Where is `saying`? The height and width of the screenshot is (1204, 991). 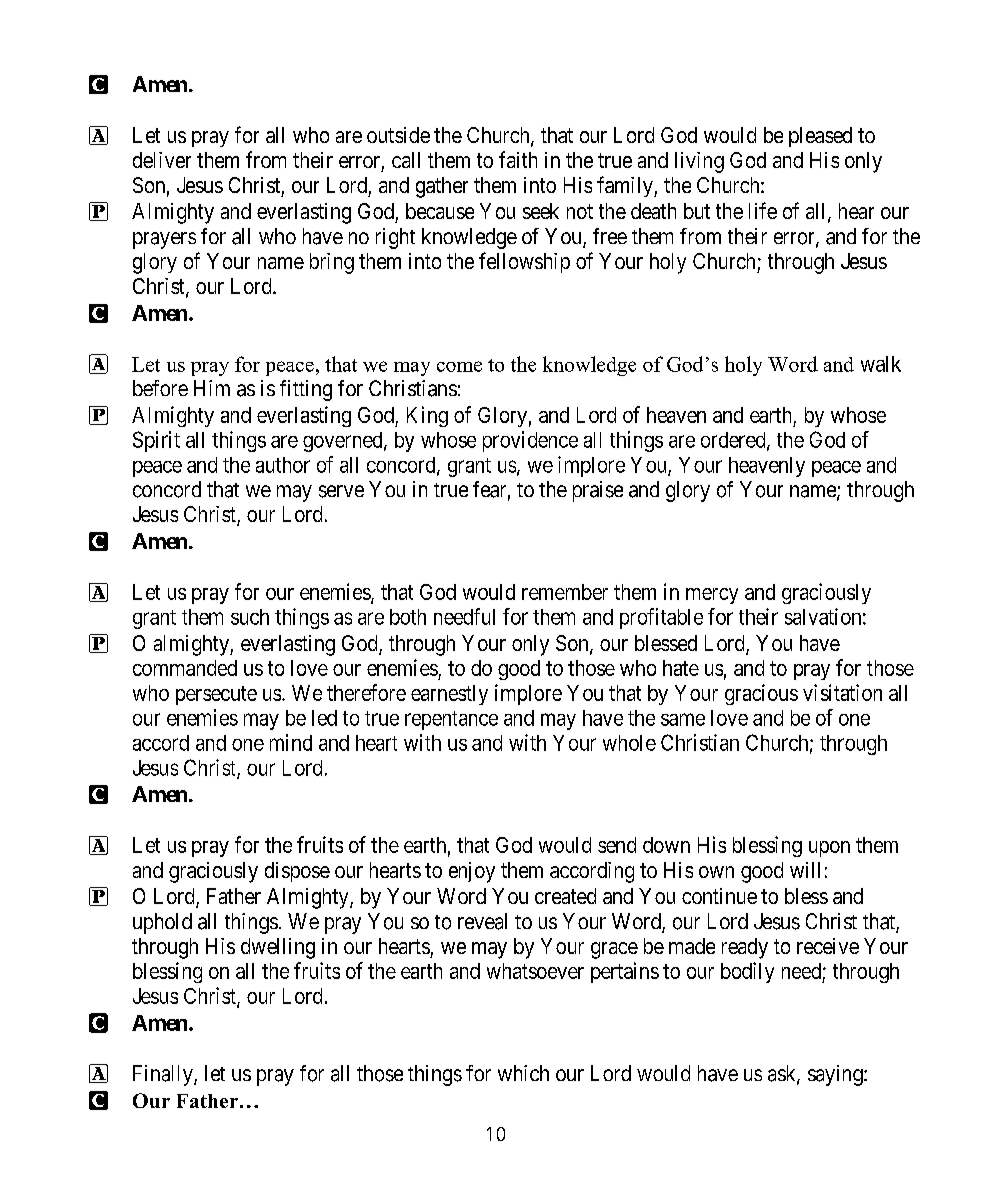
saying is located at coordinates (836, 1075).
